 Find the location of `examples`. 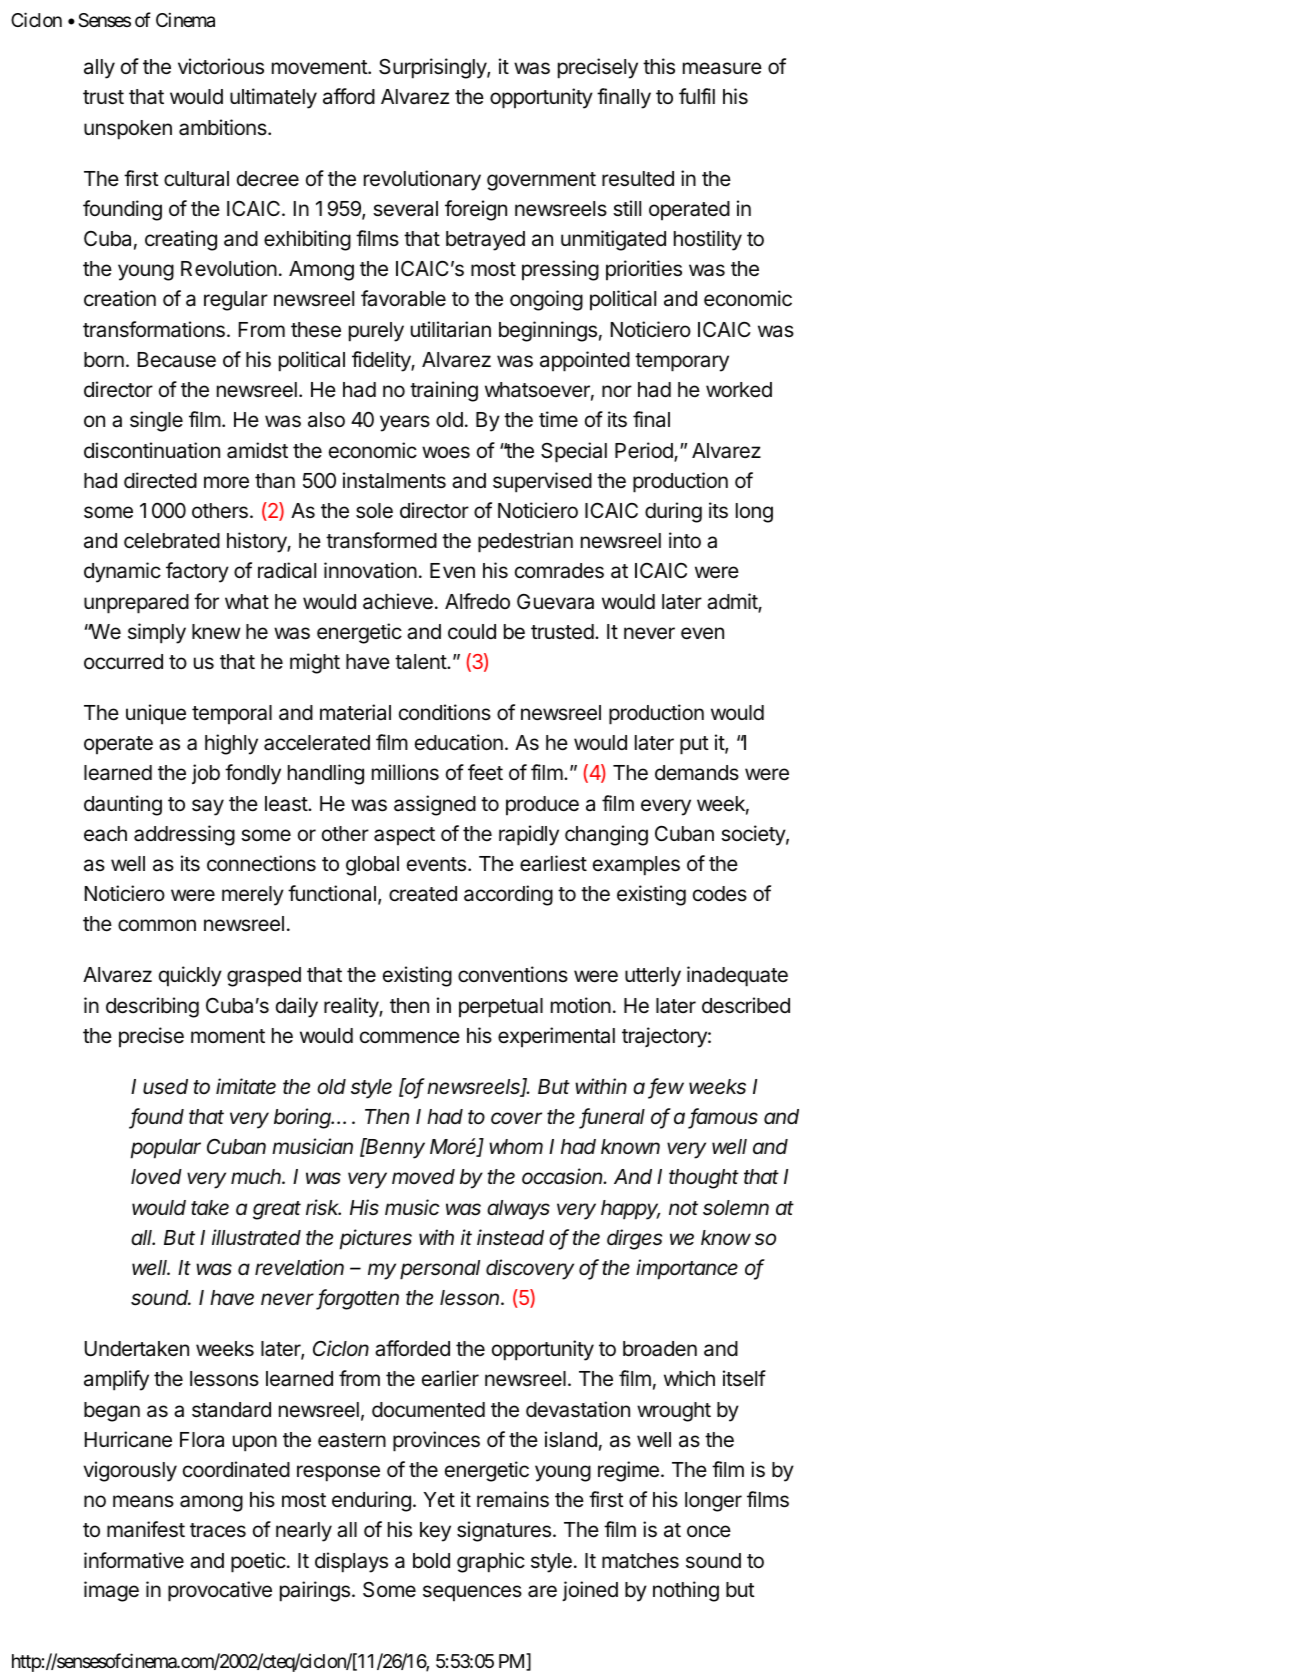

examples is located at coordinates (636, 866).
